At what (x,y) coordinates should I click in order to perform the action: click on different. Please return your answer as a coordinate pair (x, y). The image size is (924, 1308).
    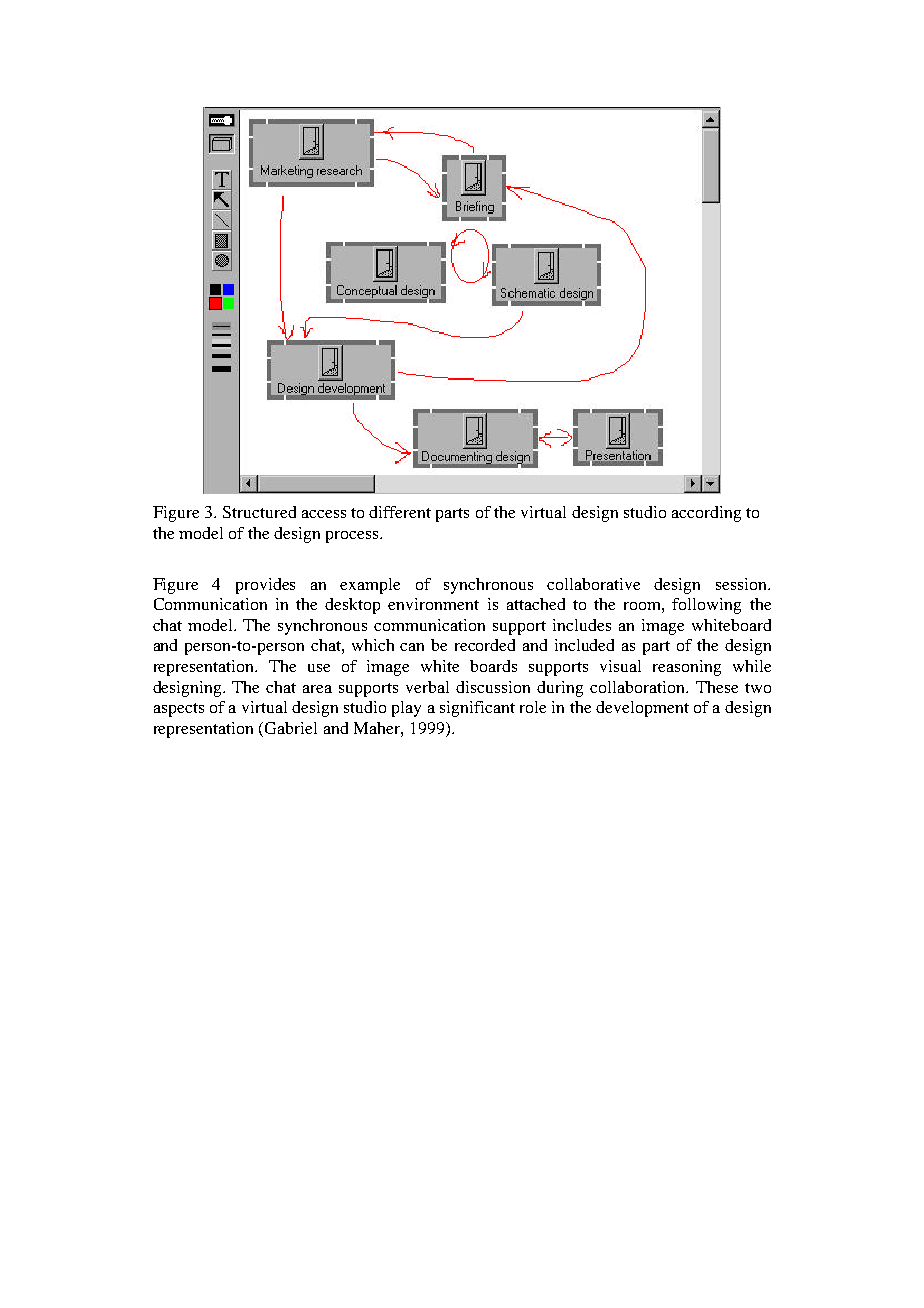
    Looking at the image, I should click on (400, 512).
